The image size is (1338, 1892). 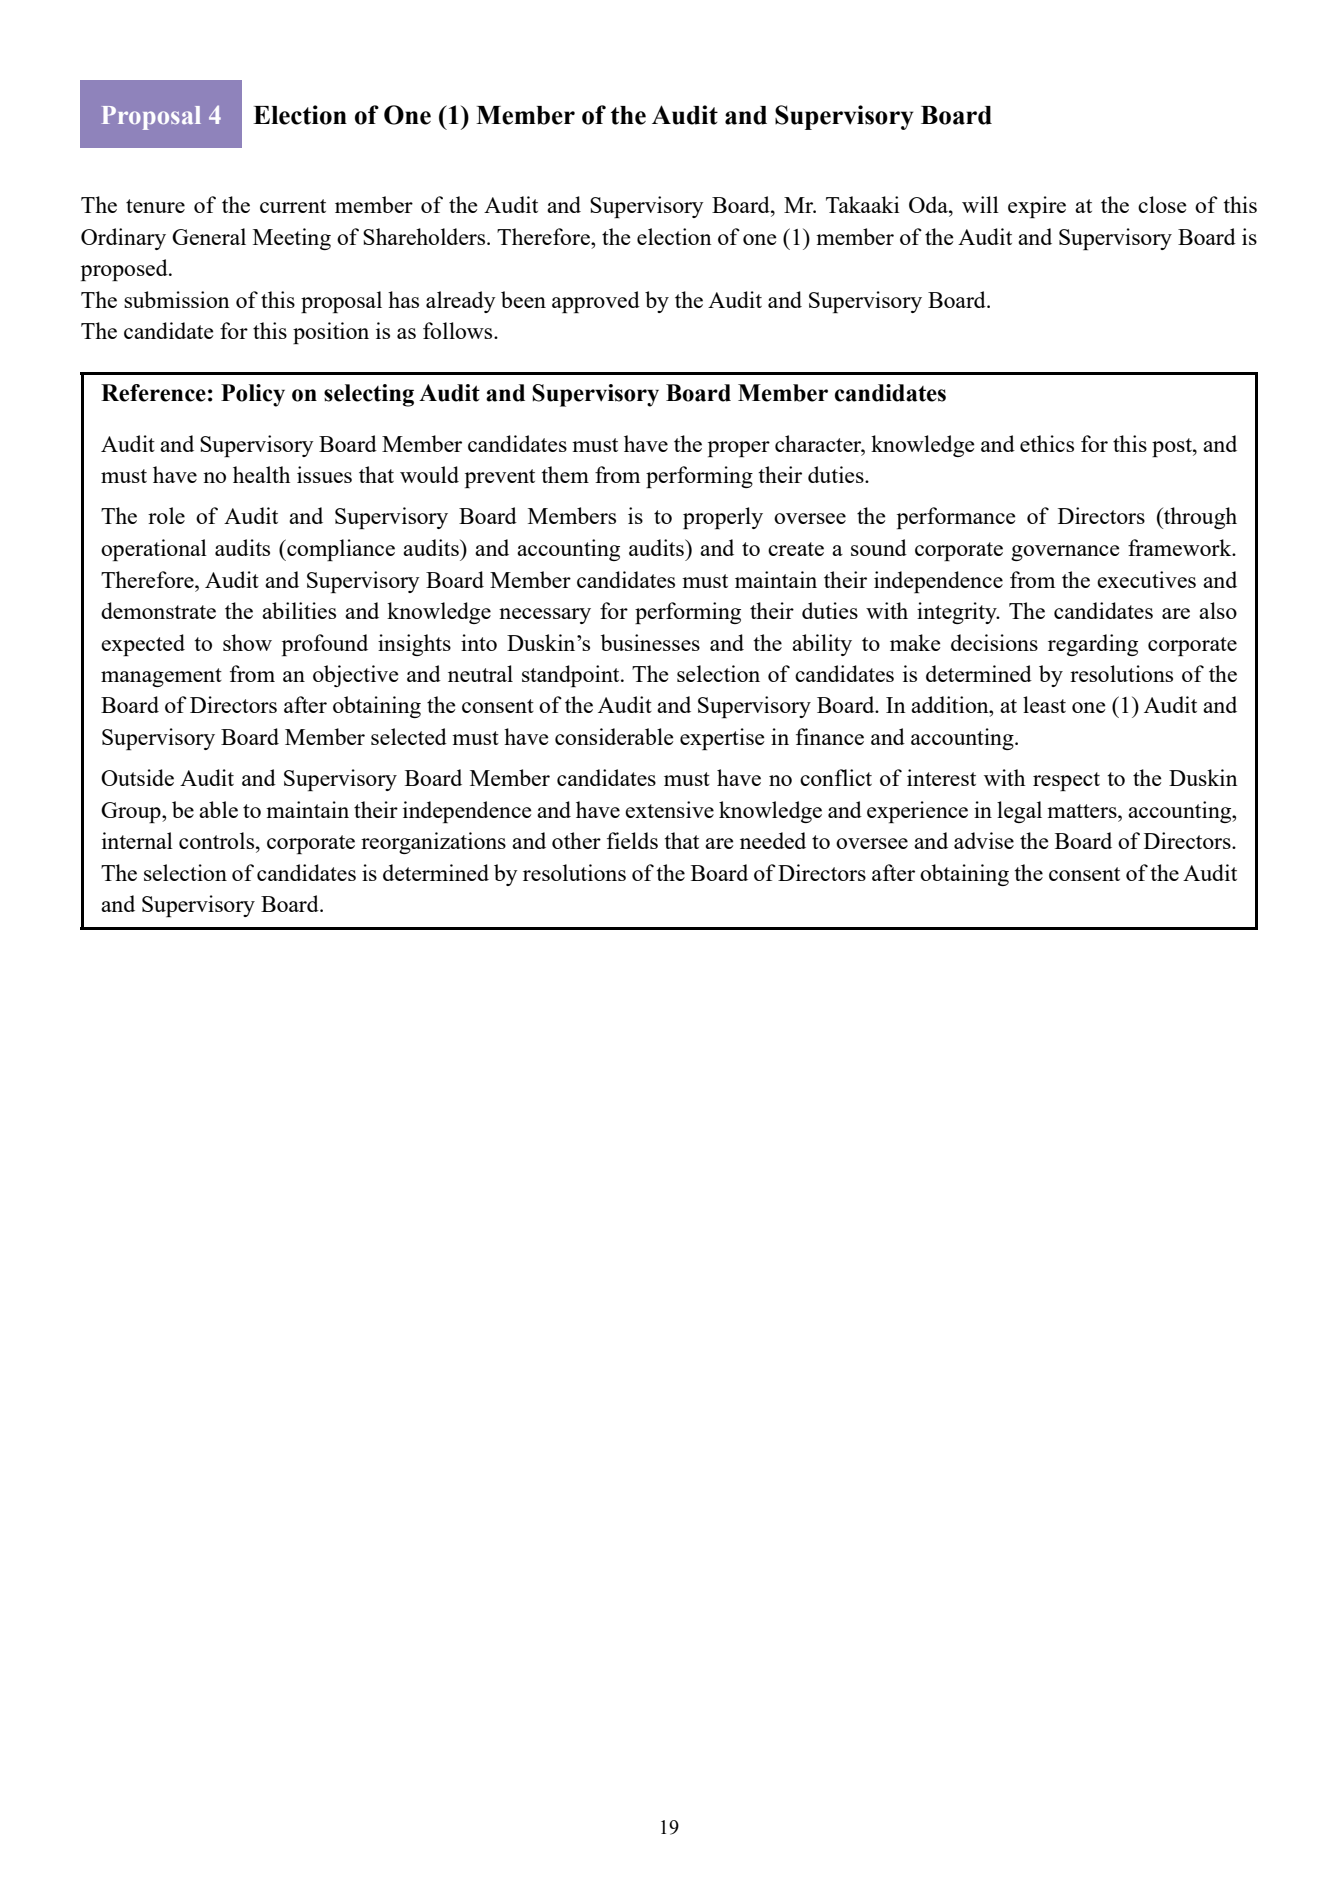 What do you see at coordinates (425, 236) in the screenshot?
I see `Shareholders` at bounding box center [425, 236].
